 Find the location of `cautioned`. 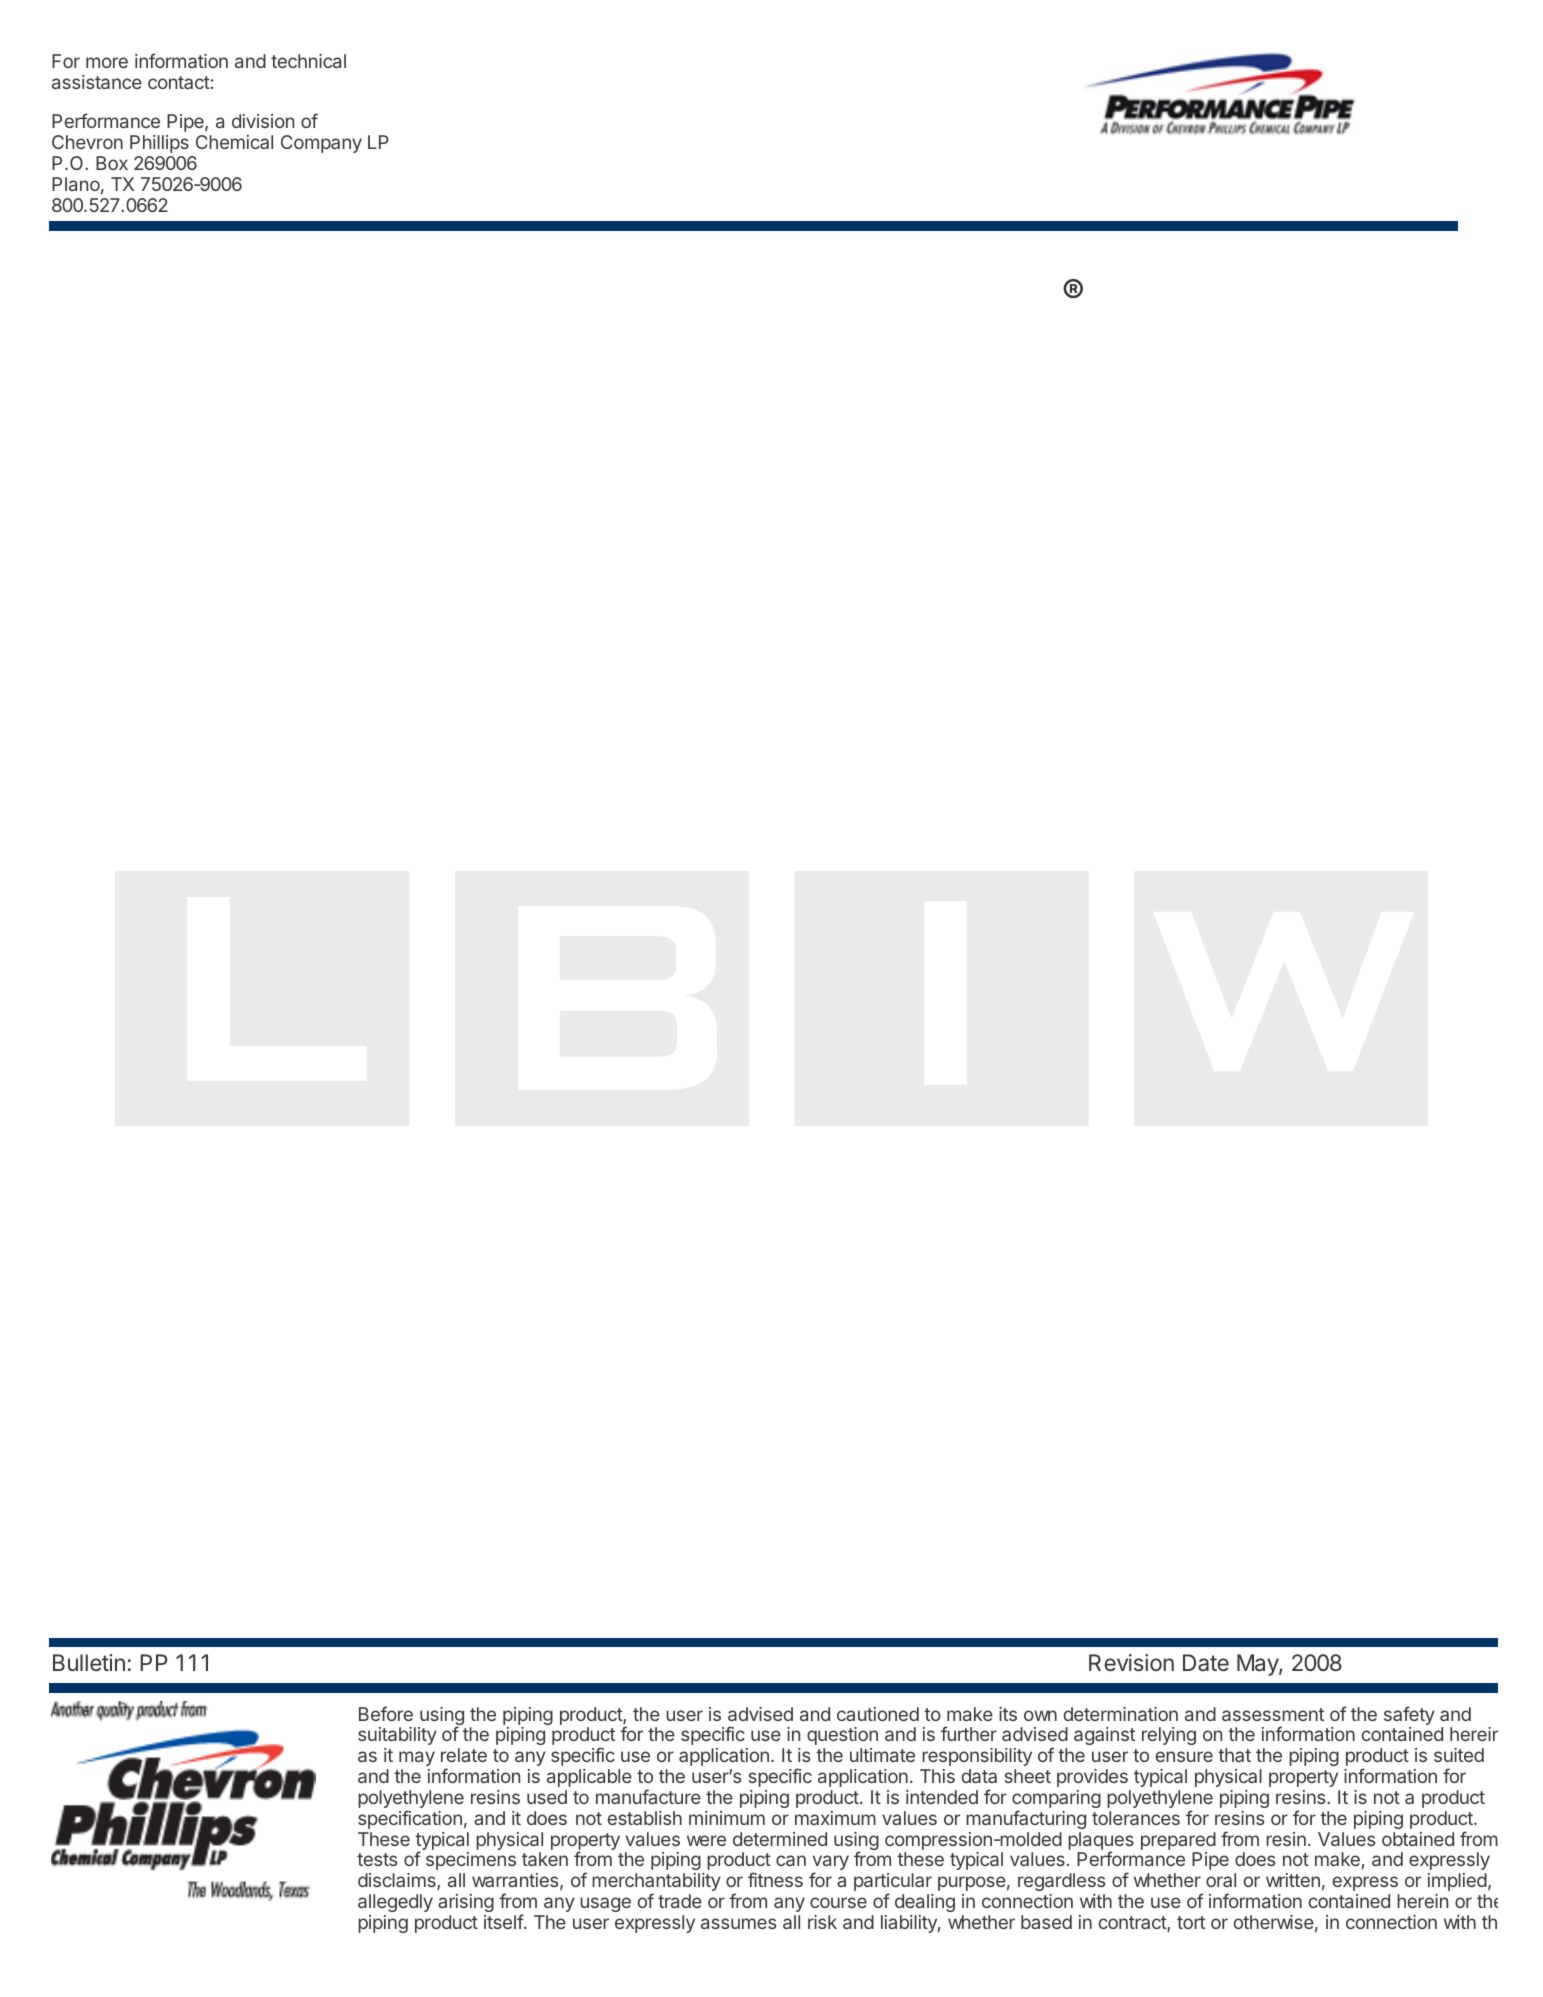

cautioned is located at coordinates (878, 1714).
